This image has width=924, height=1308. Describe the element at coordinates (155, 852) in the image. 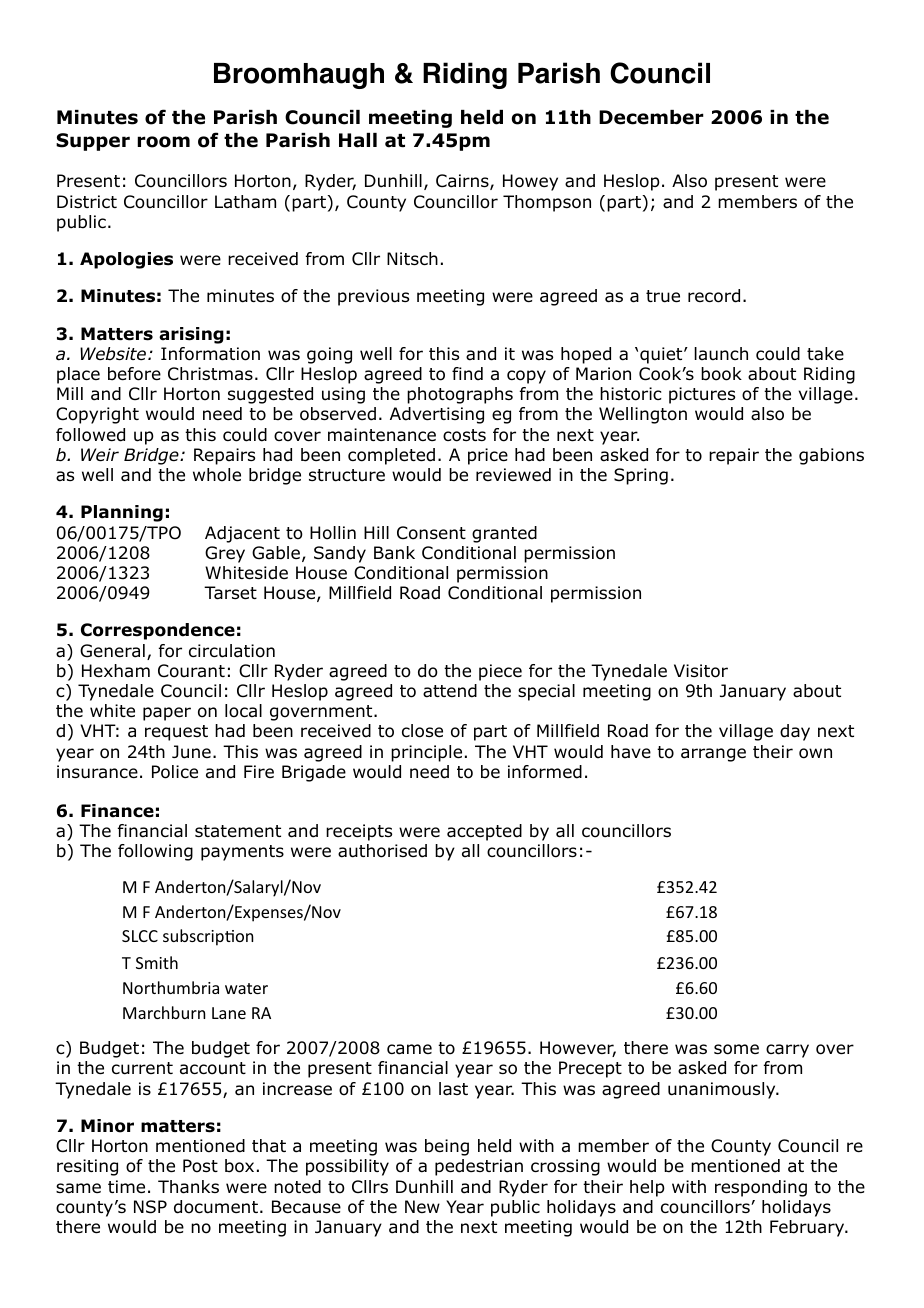

I see `following` at that location.
